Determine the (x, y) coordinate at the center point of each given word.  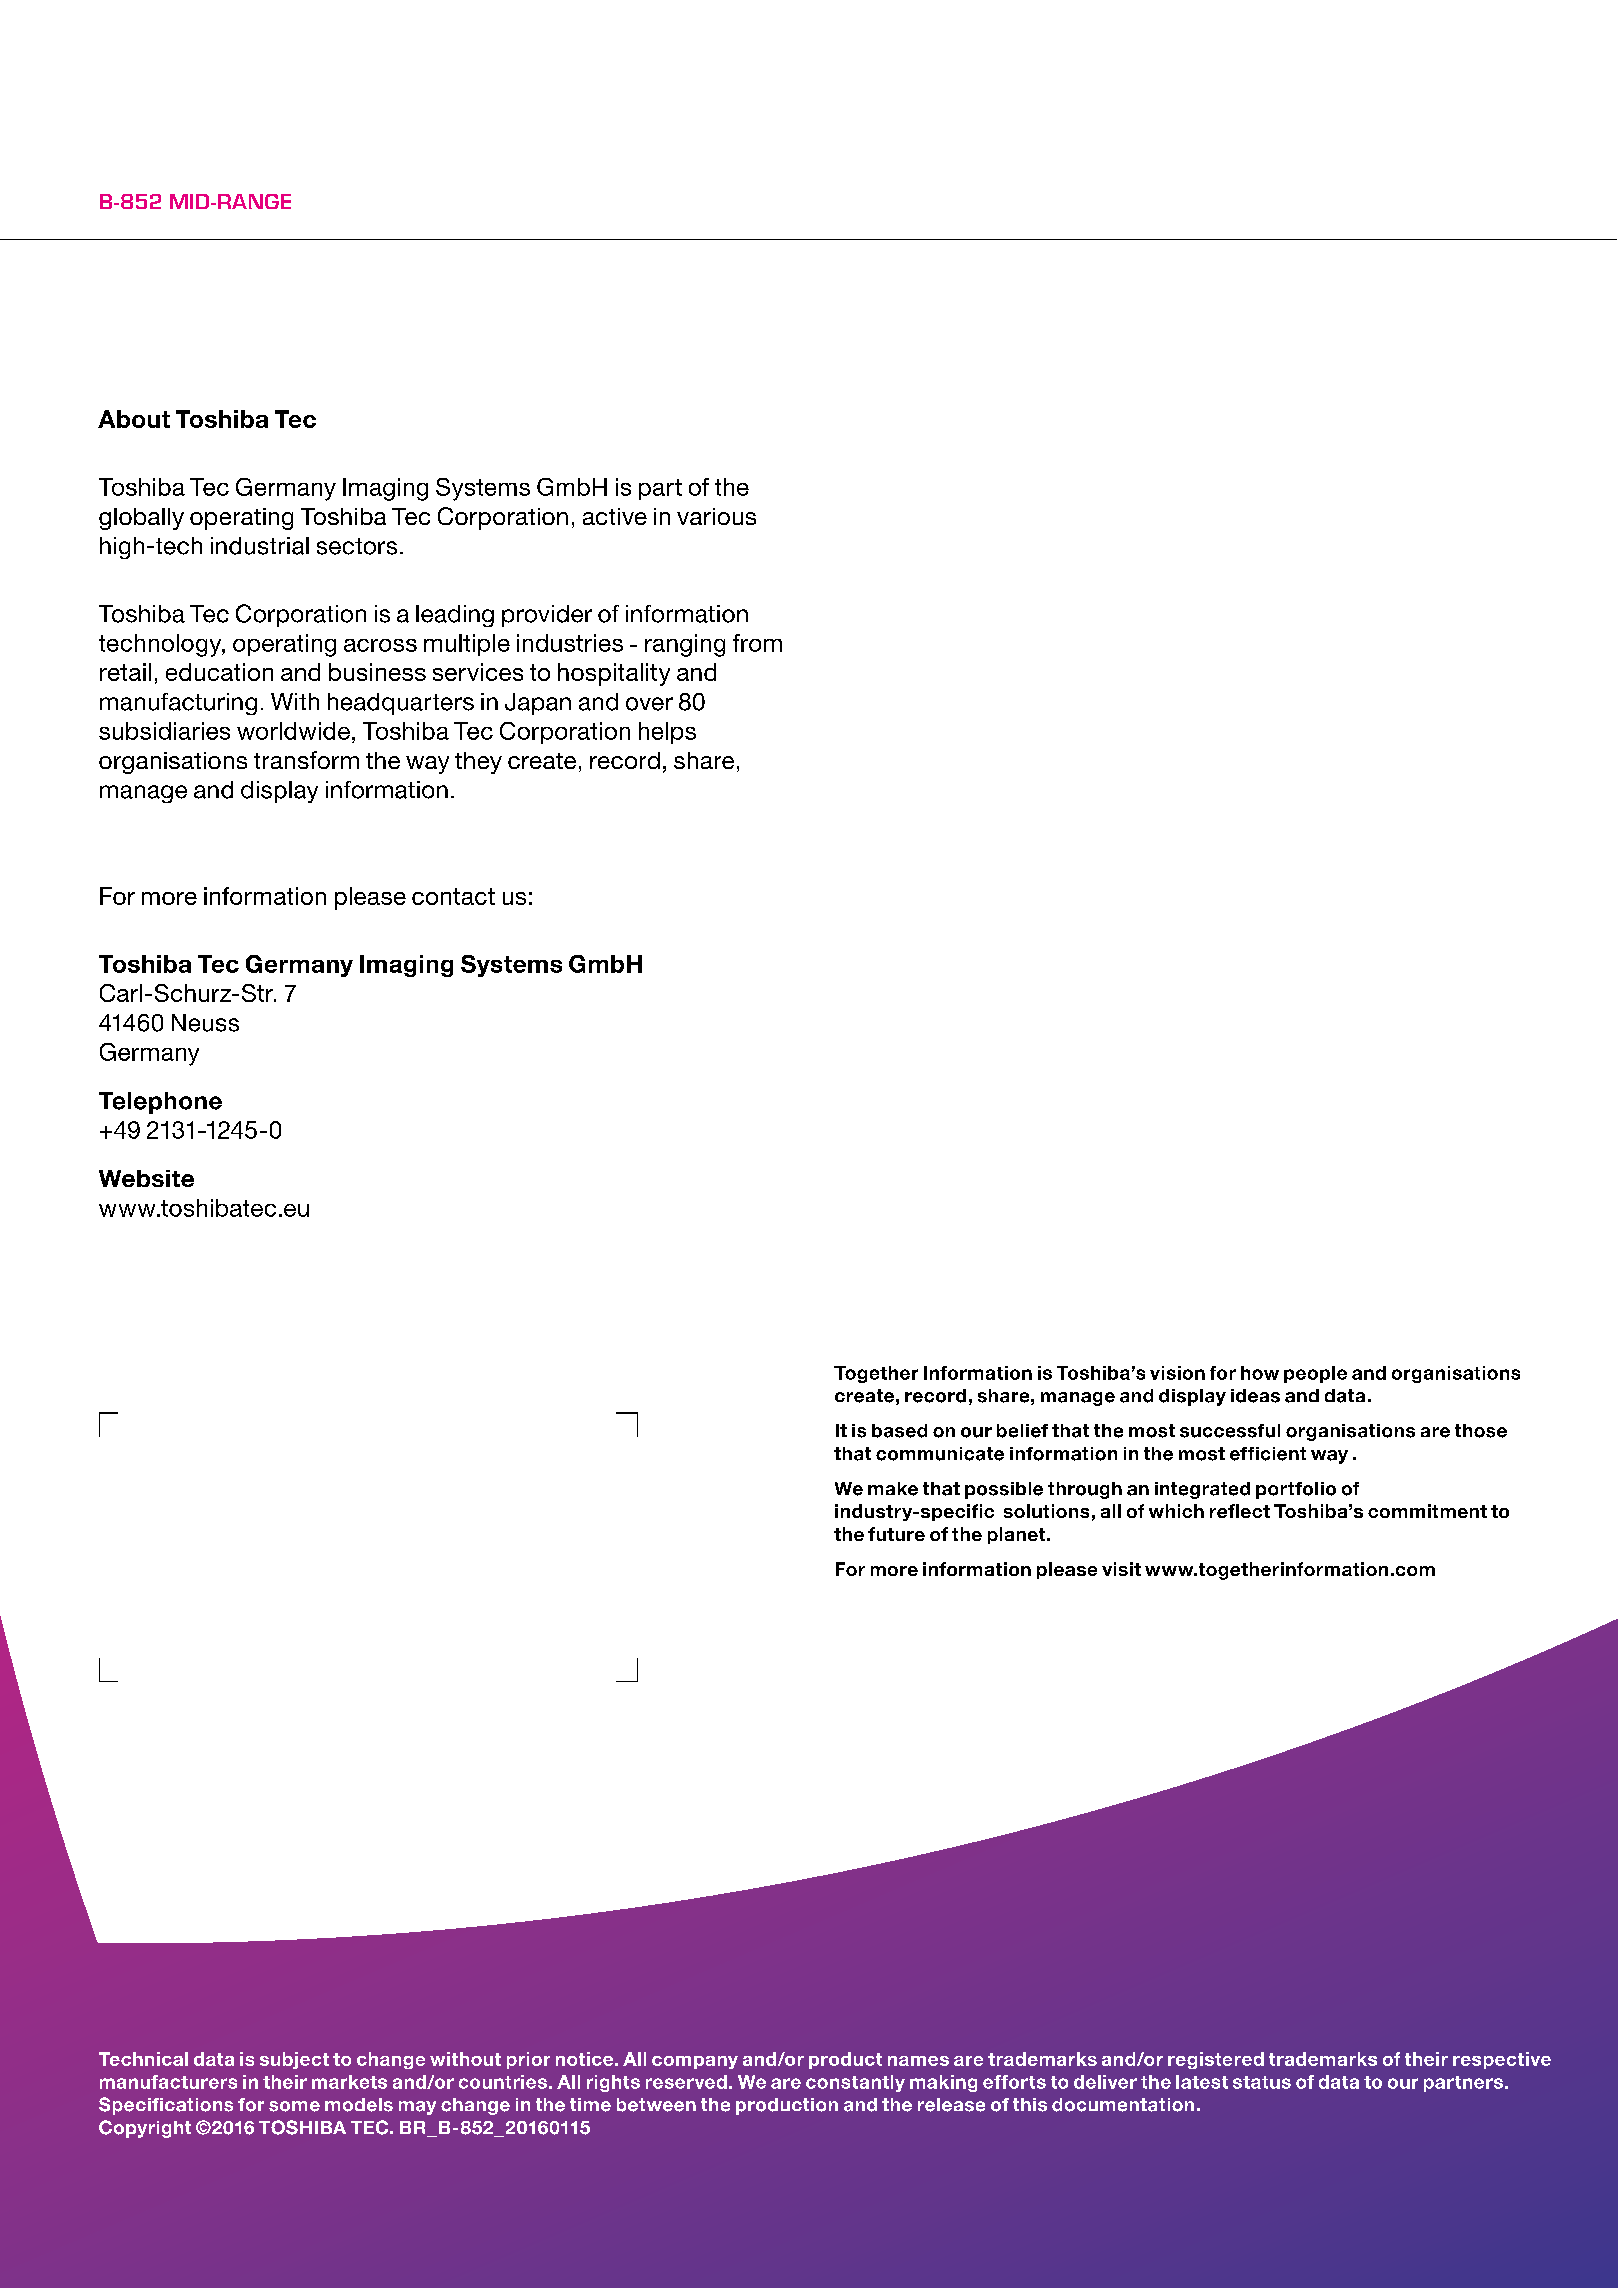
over (649, 704)
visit (1121, 1569)
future (896, 1534)
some (294, 2106)
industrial (260, 546)
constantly (855, 2083)
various (716, 516)
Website (146, 1178)
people (1315, 1374)
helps (667, 733)
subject (294, 2060)
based (899, 1431)
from (757, 643)
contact (453, 896)
